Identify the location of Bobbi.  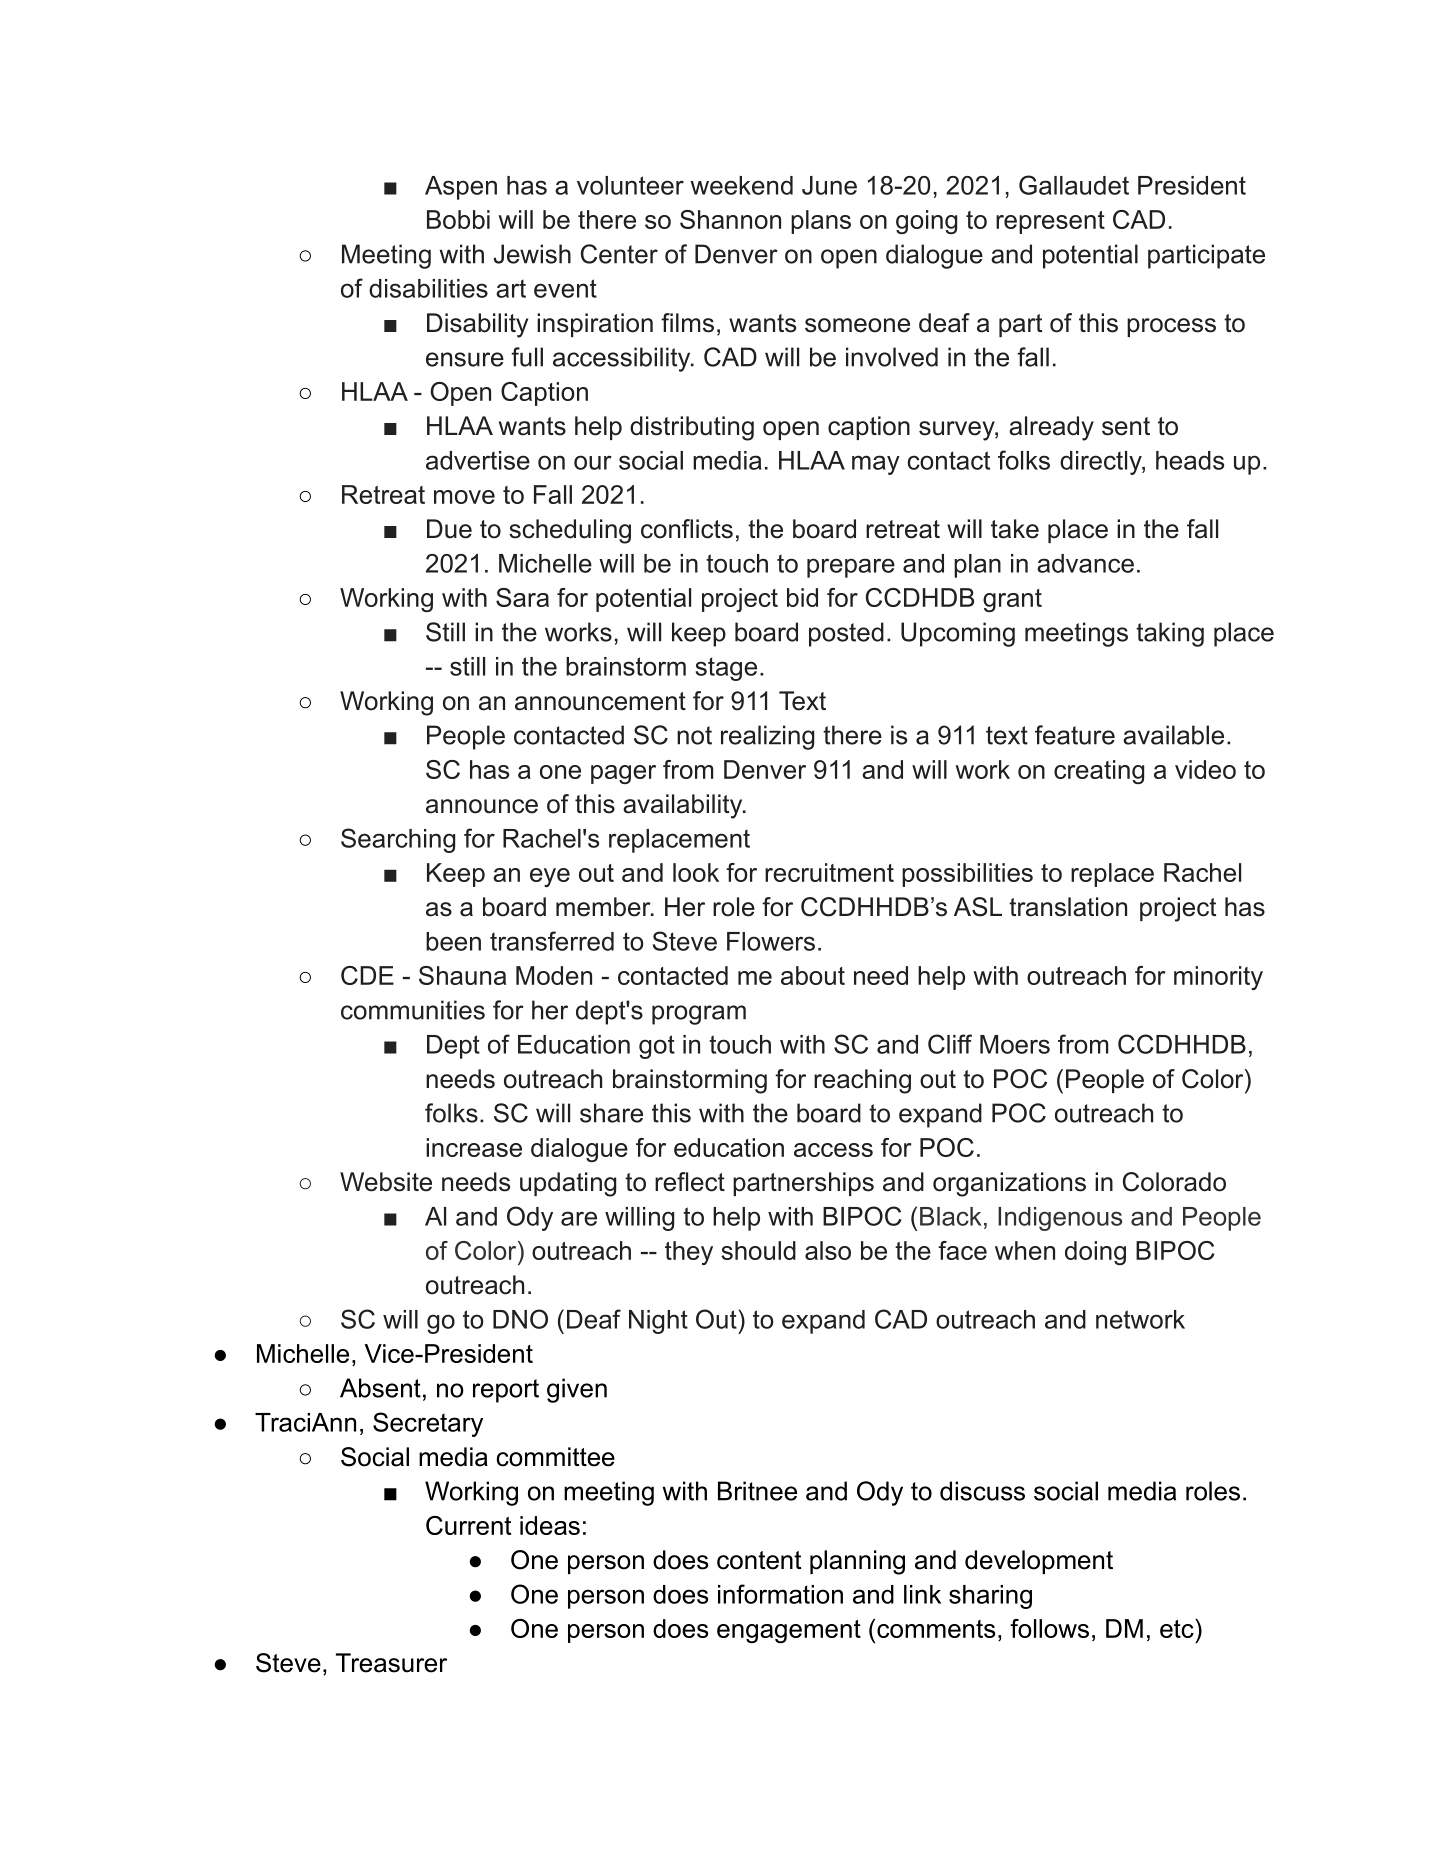
(458, 219).
